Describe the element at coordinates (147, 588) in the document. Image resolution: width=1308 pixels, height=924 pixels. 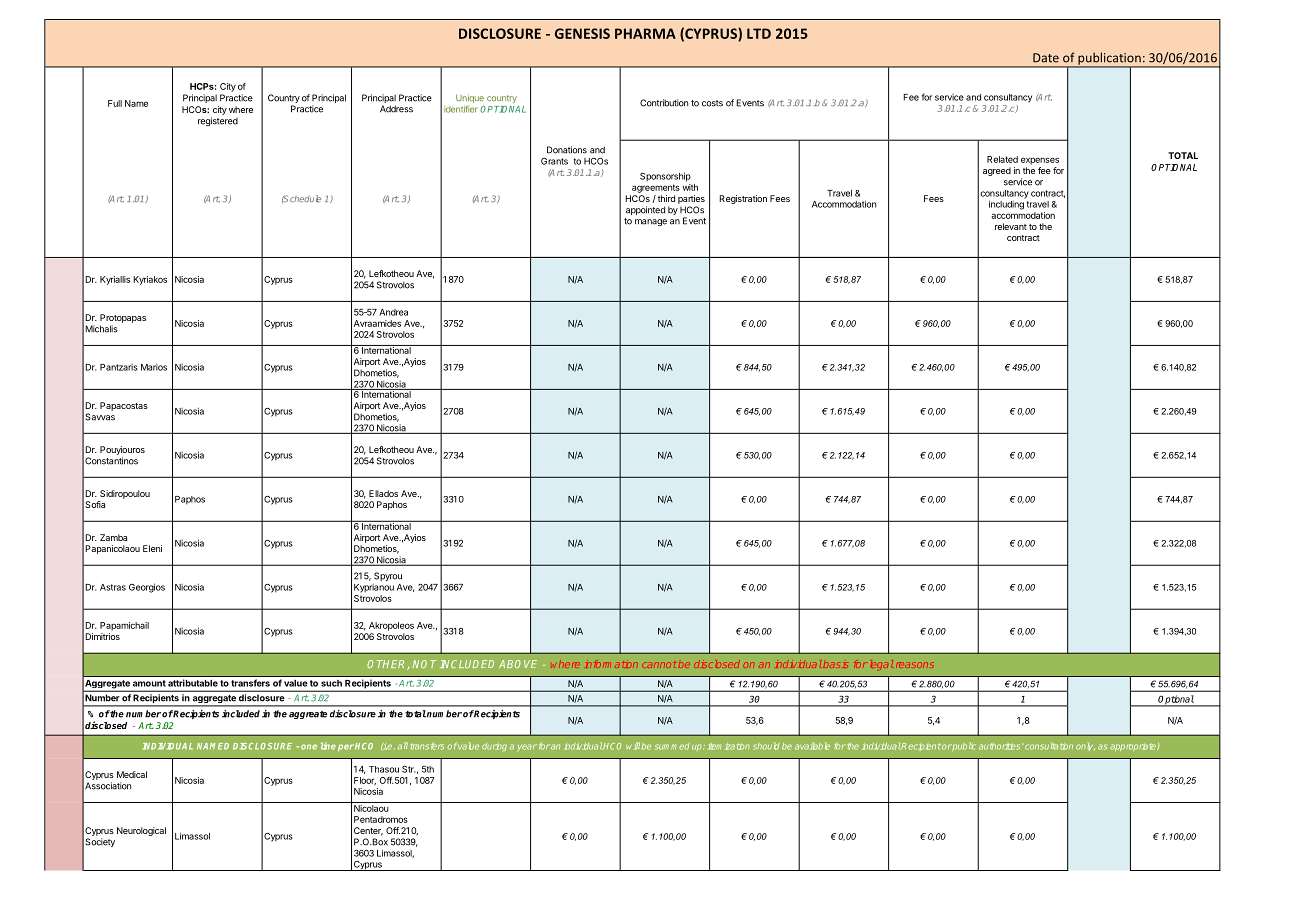
I see `Georgios` at that location.
